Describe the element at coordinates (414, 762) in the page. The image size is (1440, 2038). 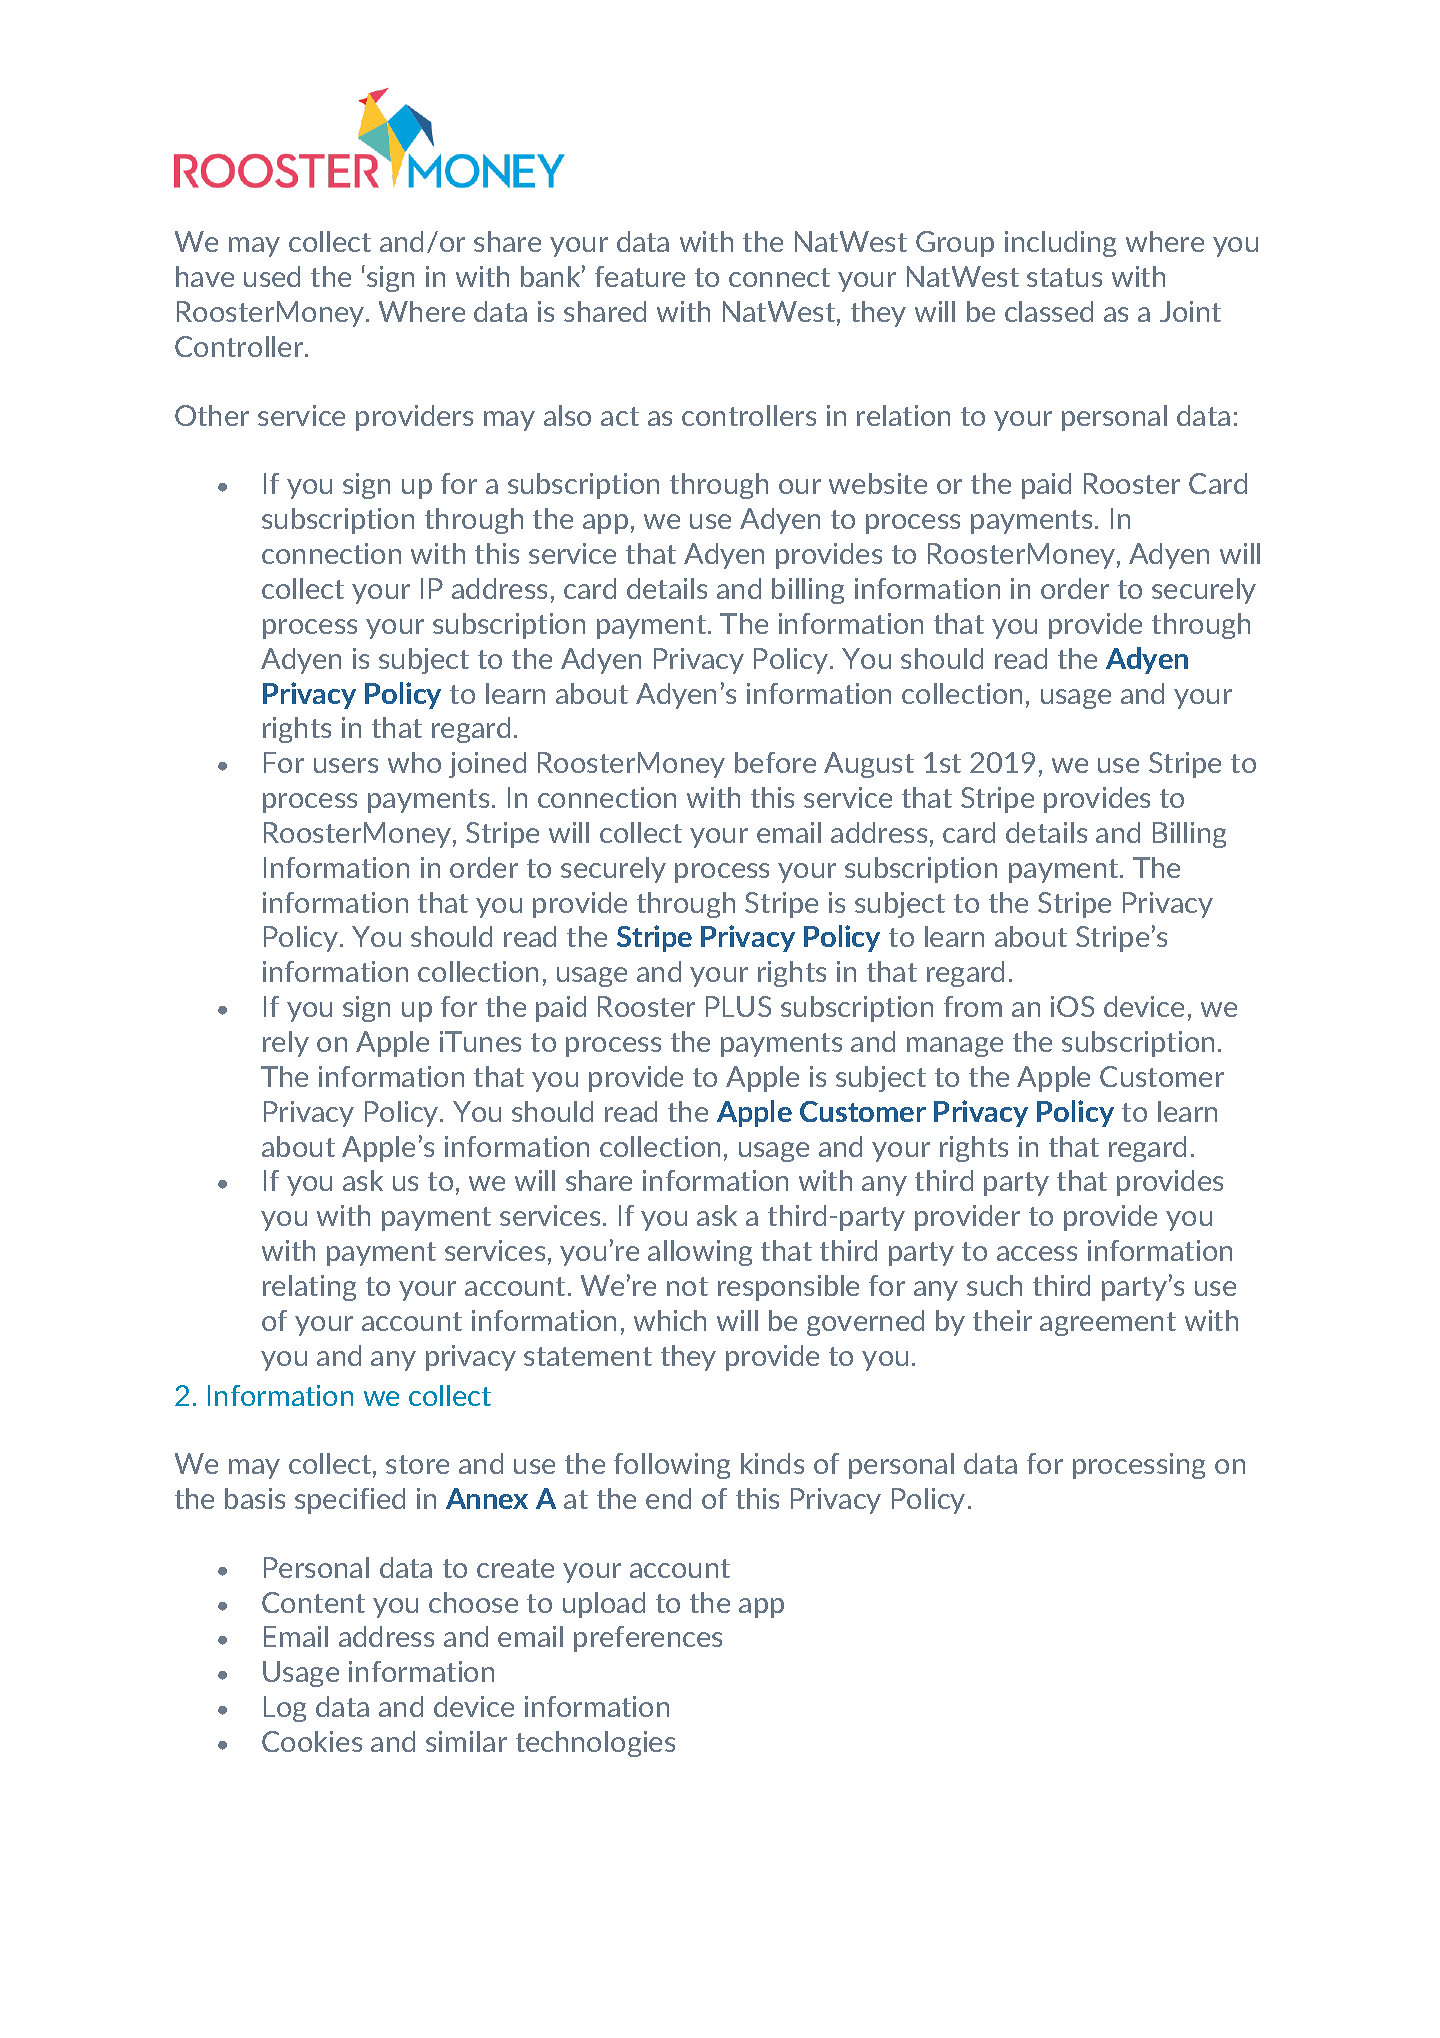
I see `who` at that location.
